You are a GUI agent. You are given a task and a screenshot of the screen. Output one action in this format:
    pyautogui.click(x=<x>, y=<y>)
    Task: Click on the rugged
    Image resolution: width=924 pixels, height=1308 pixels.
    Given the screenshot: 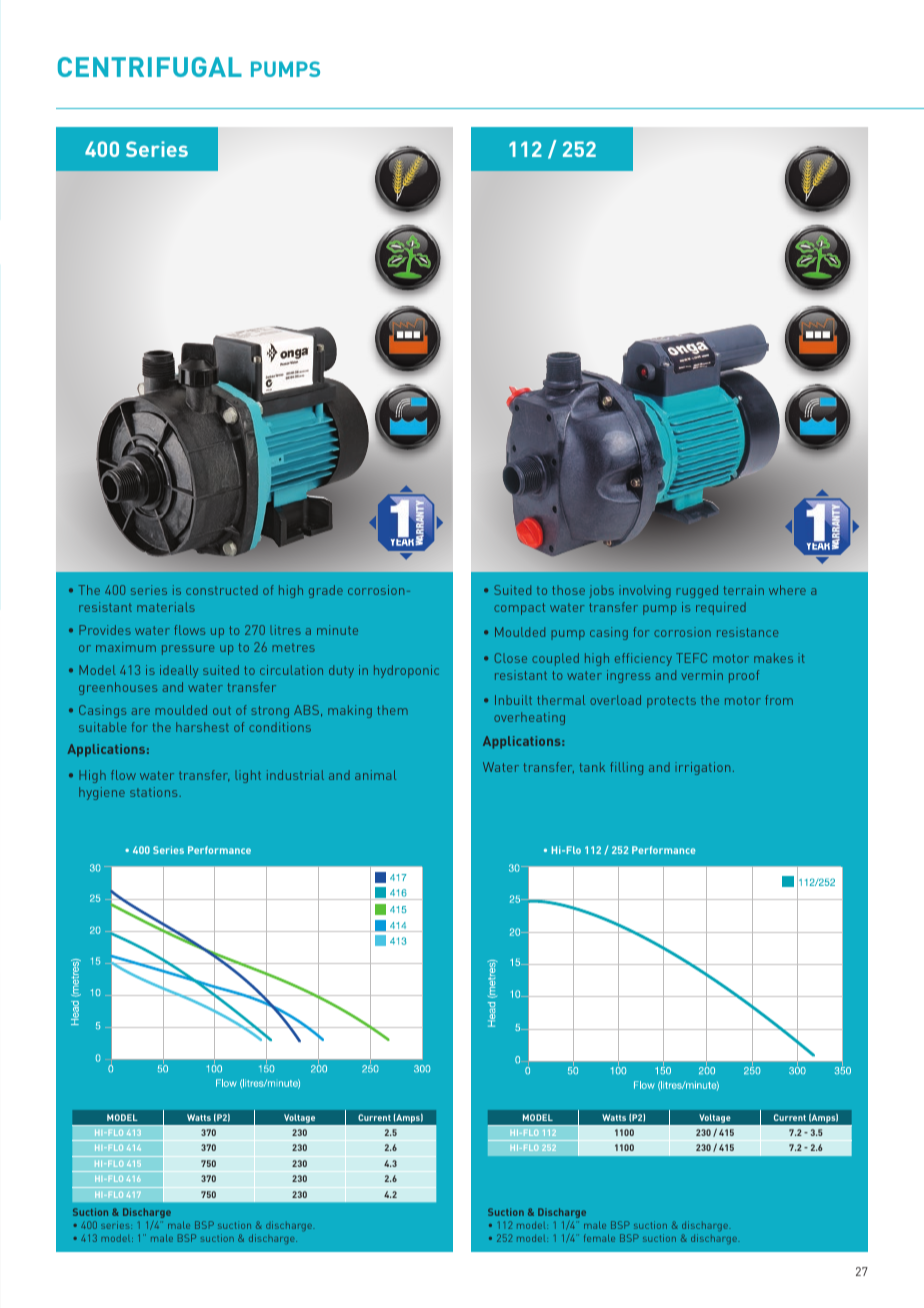 What is the action you would take?
    pyautogui.click(x=697, y=591)
